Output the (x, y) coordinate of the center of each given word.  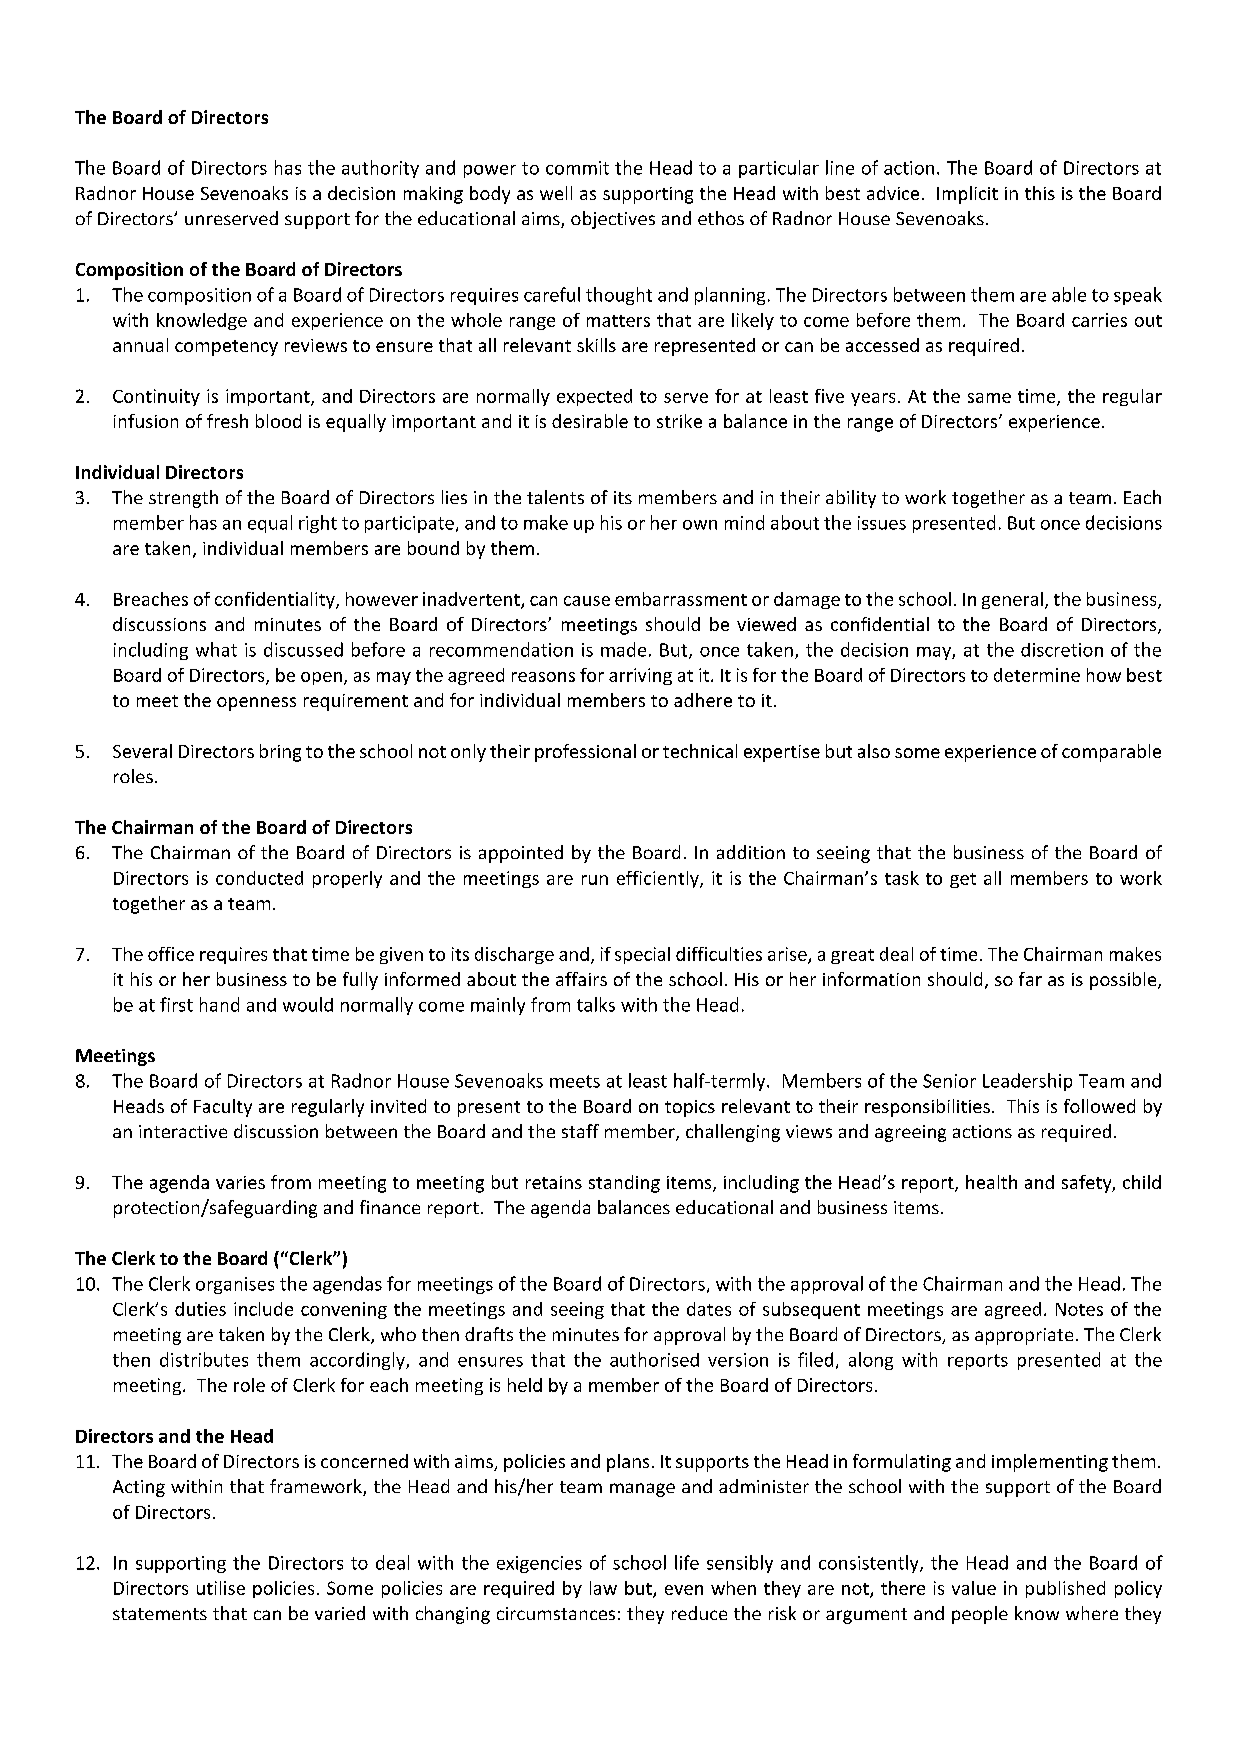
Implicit (967, 195)
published (1065, 1589)
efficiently (659, 879)
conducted (259, 878)
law (603, 1588)
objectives (613, 220)
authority (380, 169)
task (902, 878)
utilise (221, 1588)
